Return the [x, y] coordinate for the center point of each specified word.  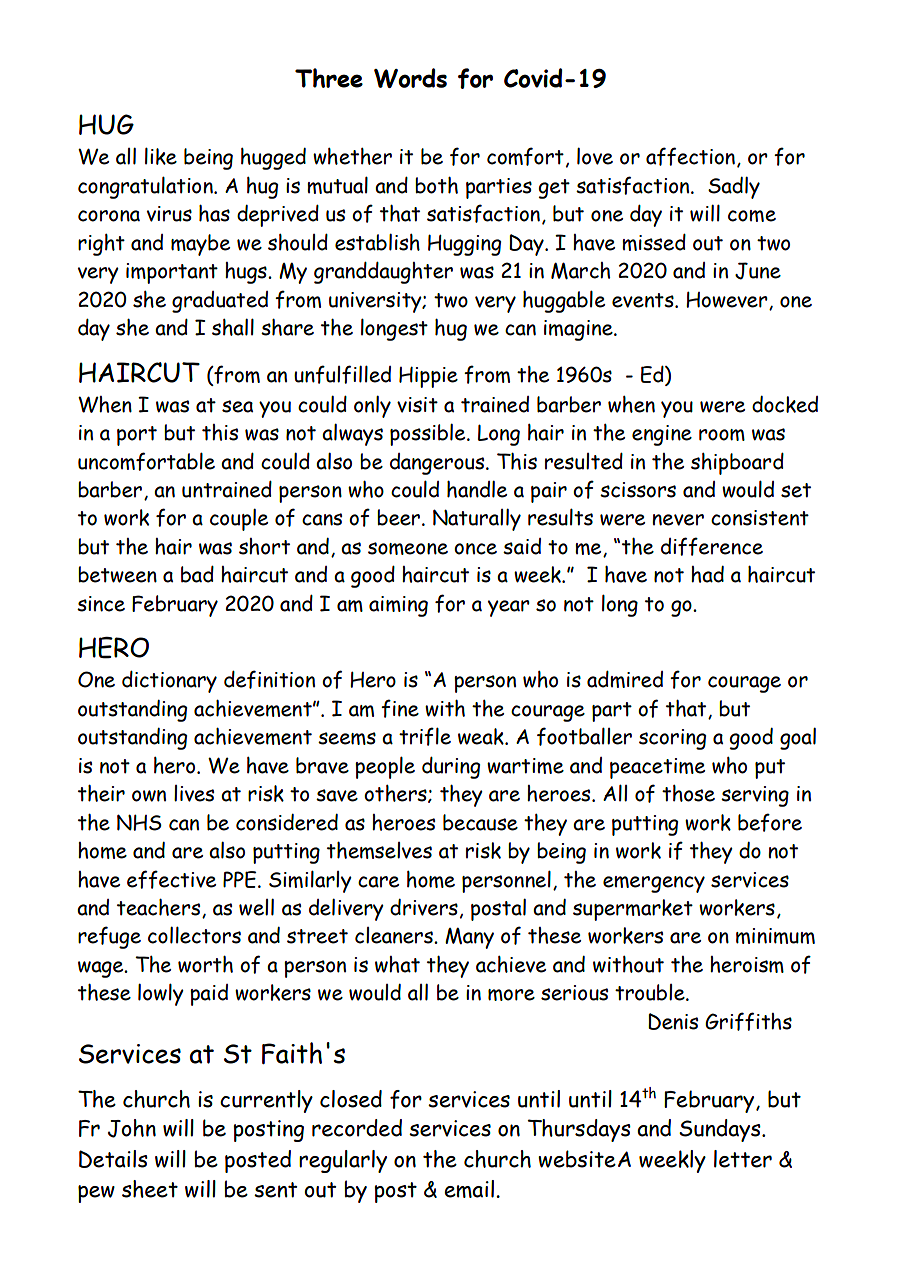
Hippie [428, 377]
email [469, 1189]
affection [690, 156]
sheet [150, 1189]
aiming [398, 606]
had [707, 574]
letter [743, 1159]
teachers [160, 908]
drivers [424, 907]
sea [237, 406]
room [722, 435]
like [161, 156]
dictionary [169, 682]
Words [410, 78]
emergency [654, 884]
